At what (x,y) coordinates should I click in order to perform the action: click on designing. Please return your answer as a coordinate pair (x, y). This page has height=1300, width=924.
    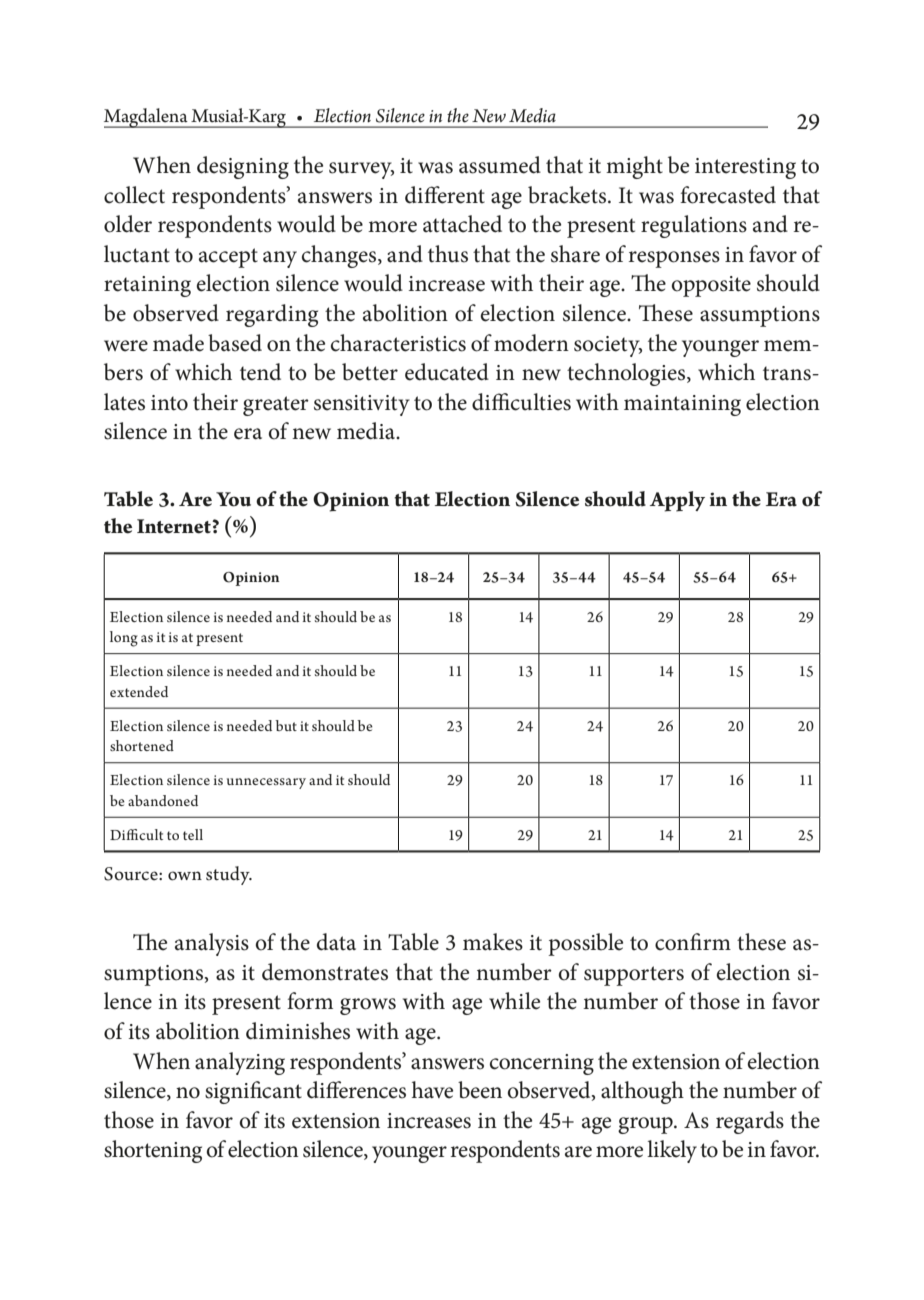
    Looking at the image, I should click on (243, 167).
